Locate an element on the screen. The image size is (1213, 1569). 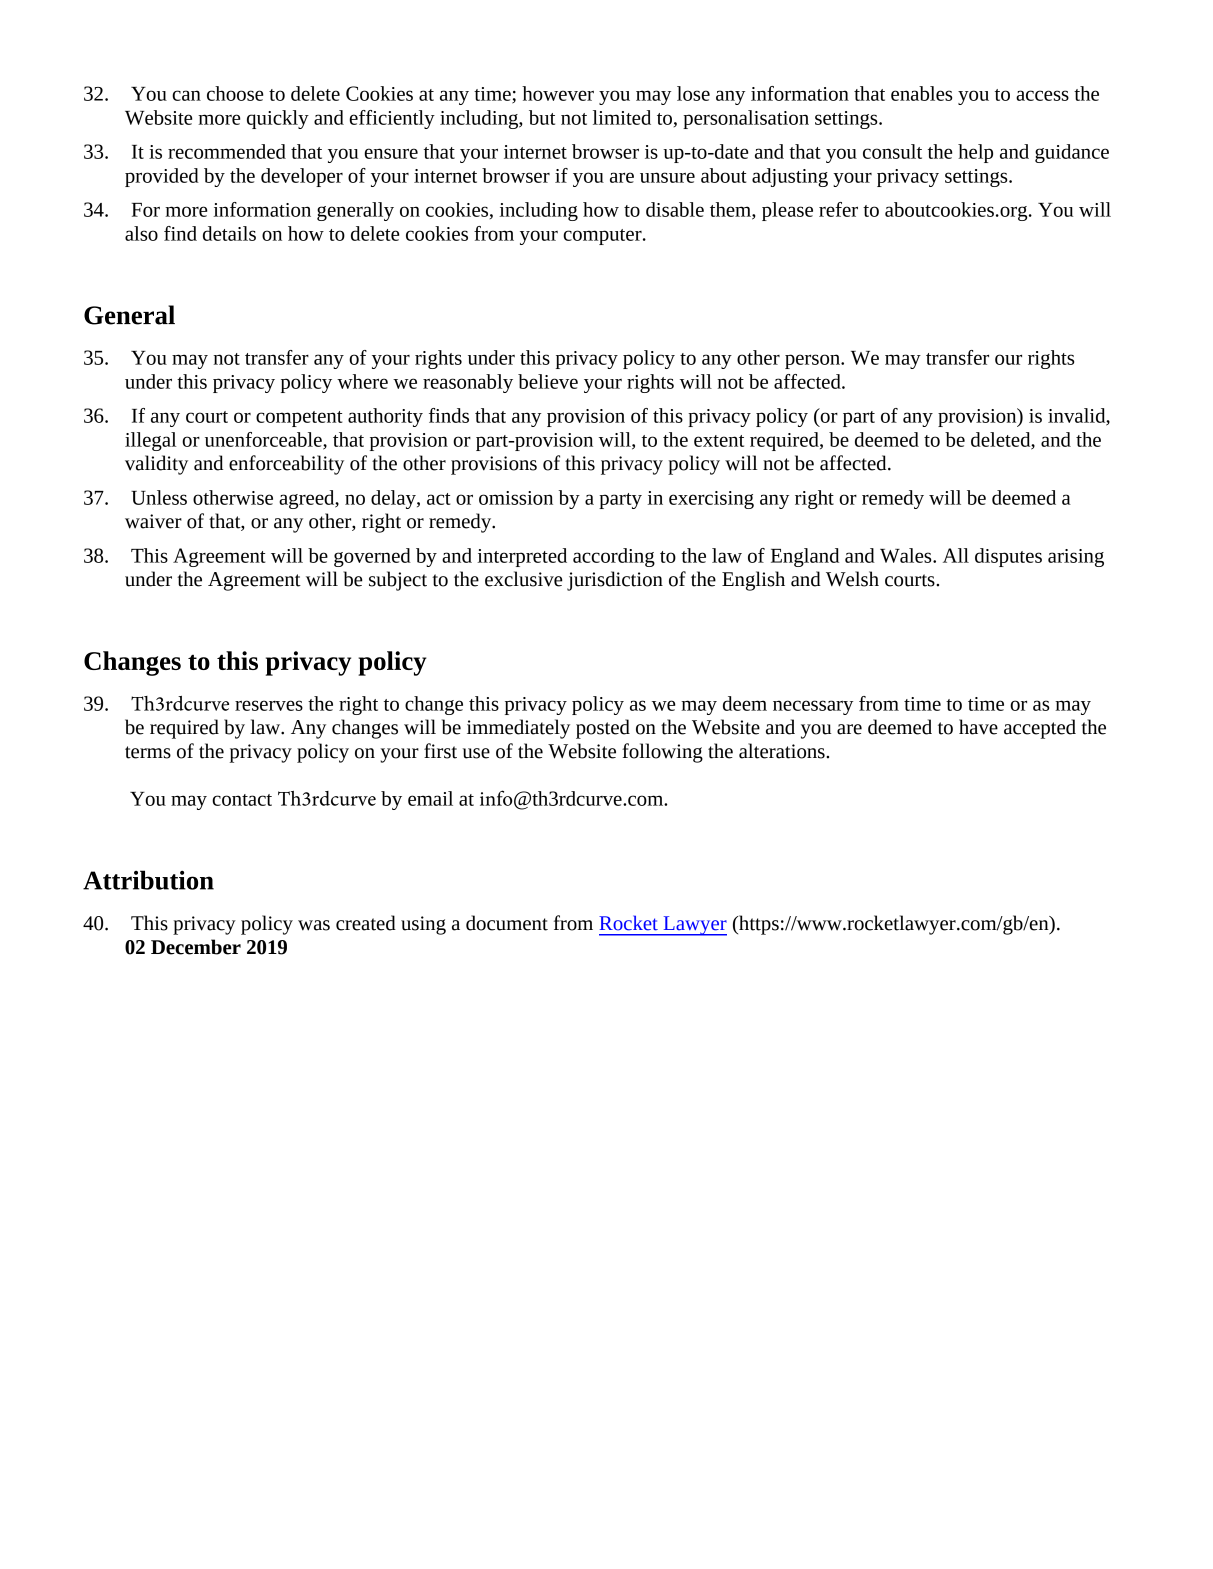
document is located at coordinates (507, 923).
